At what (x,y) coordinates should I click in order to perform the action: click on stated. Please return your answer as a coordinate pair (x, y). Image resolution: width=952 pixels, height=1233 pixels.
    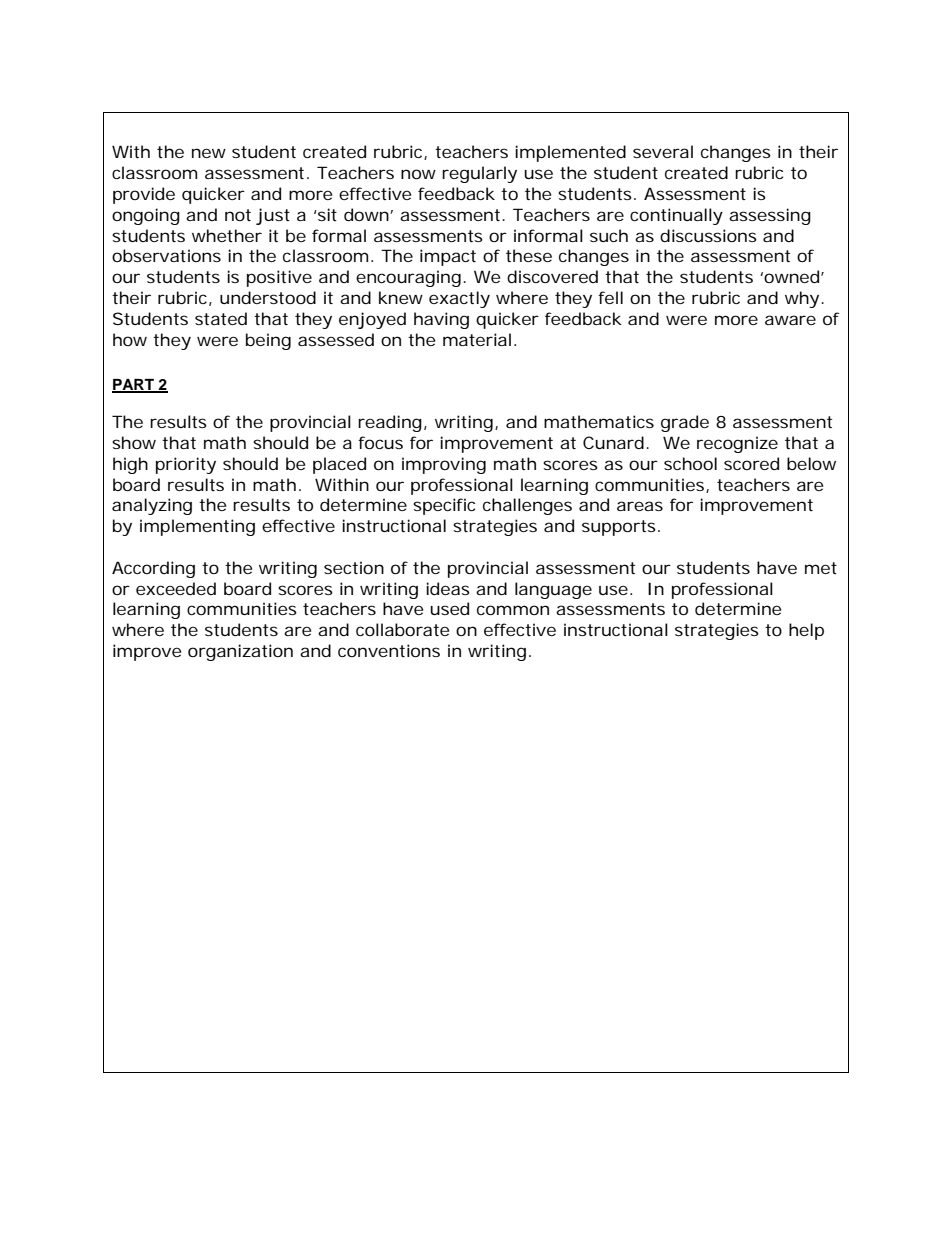
    Looking at the image, I should click on (221, 318).
